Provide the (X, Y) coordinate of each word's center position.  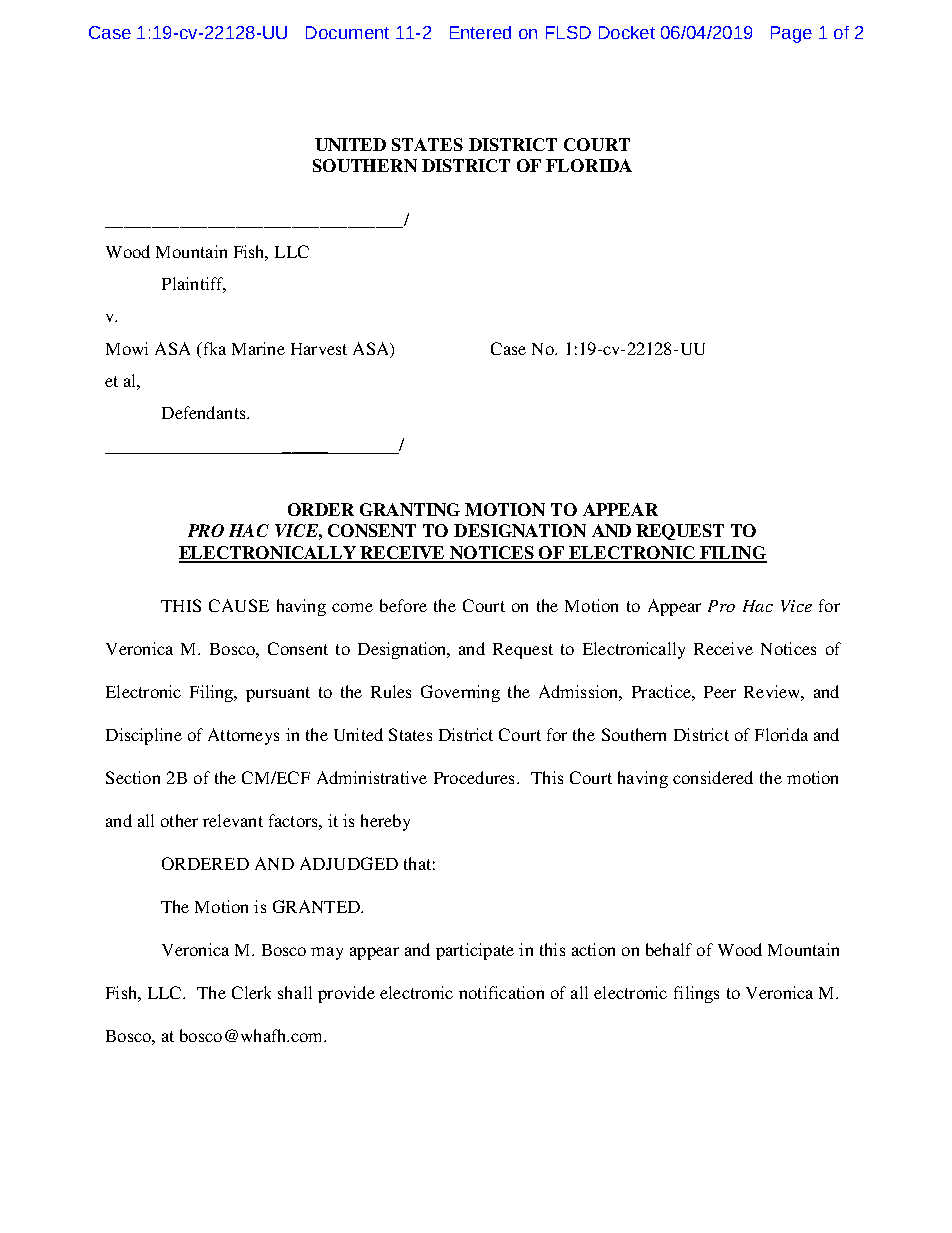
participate (475, 951)
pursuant (278, 694)
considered (713, 777)
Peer (720, 692)
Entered (480, 32)
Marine (258, 348)
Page (791, 34)
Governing (460, 693)
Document (347, 32)
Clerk (251, 992)
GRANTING (410, 509)
